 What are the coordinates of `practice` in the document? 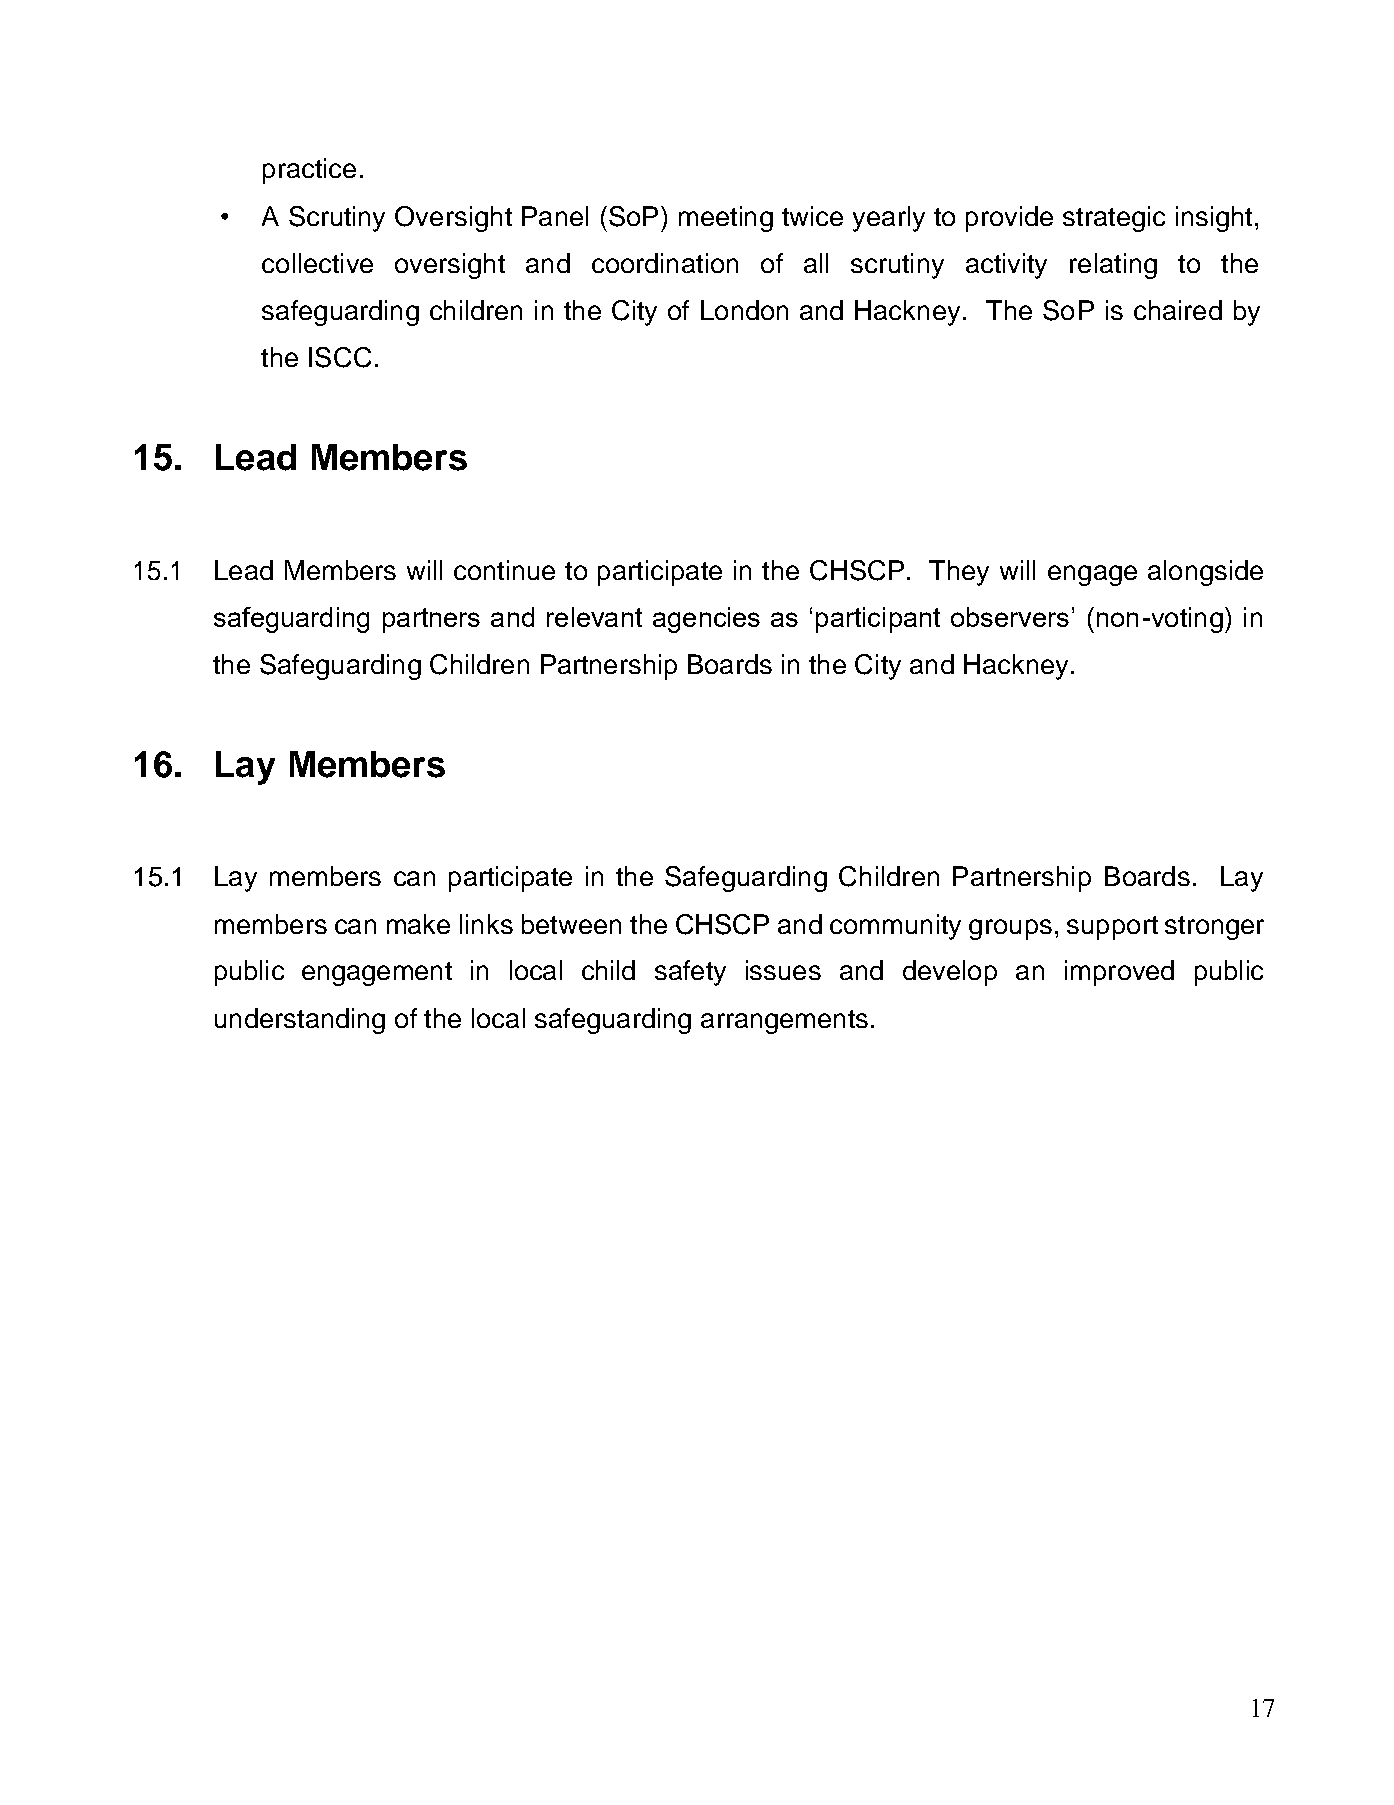 It's located at (309, 171).
